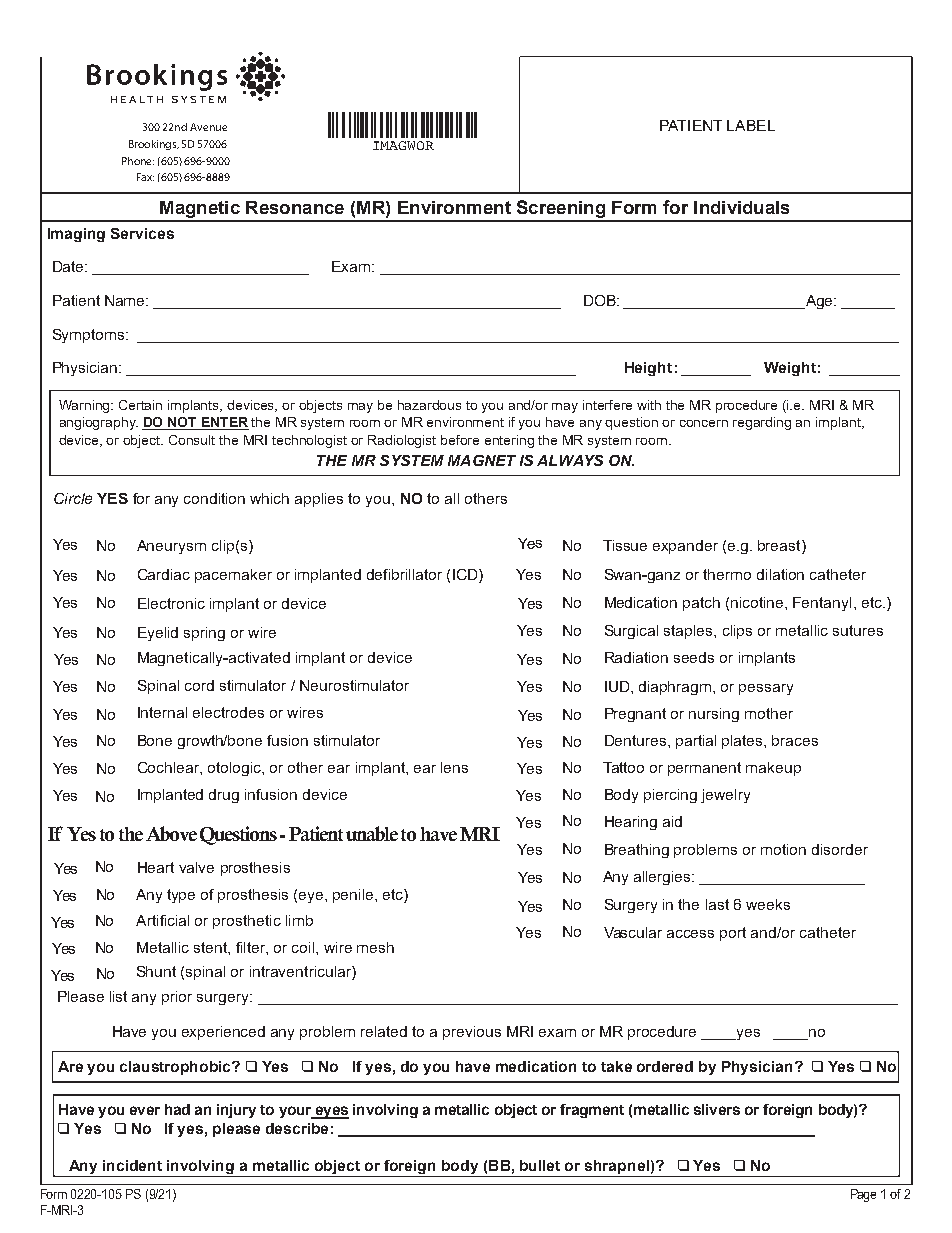 The image size is (952, 1233). What do you see at coordinates (145, 177) in the image?
I see `Fax` at bounding box center [145, 177].
